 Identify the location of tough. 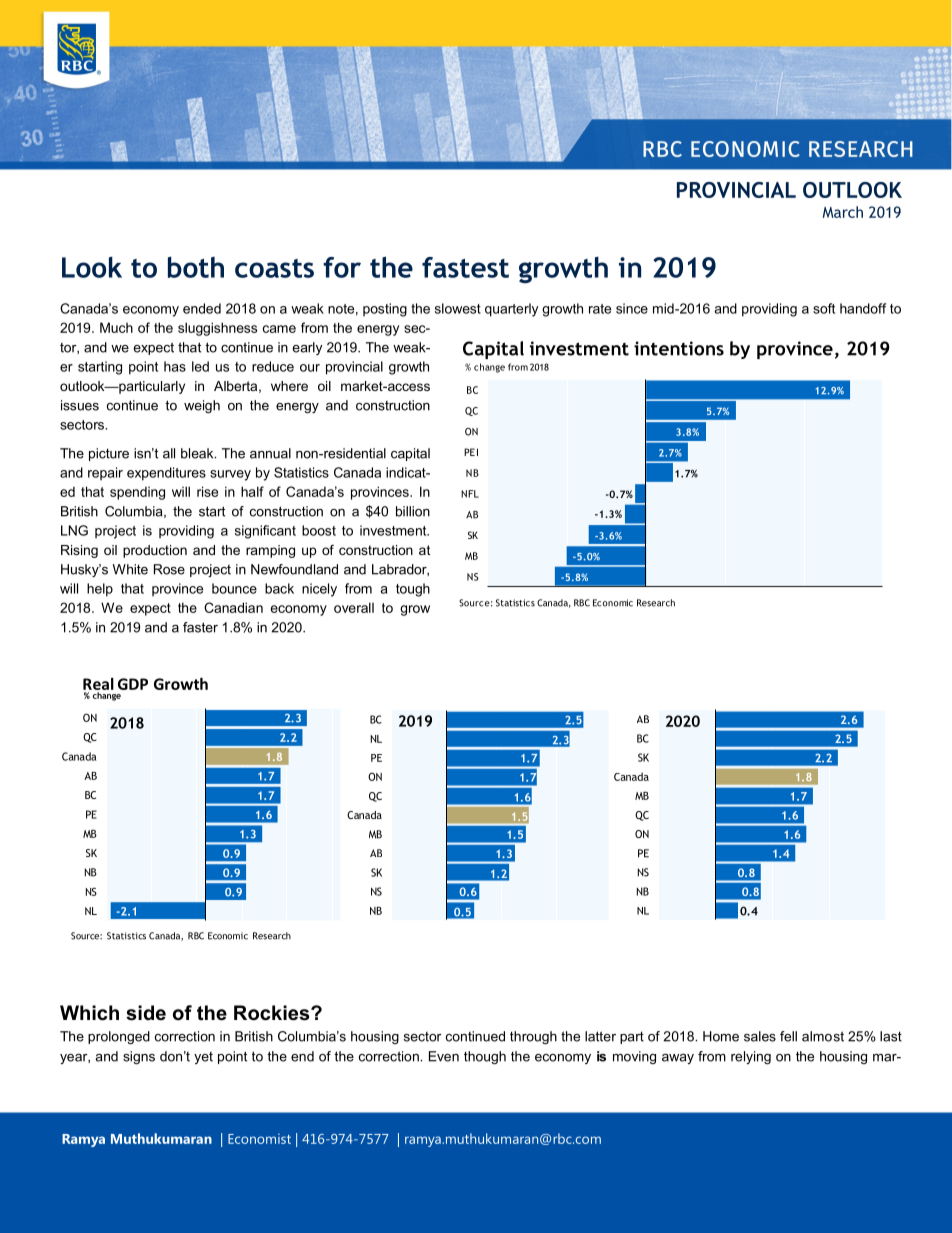
(413, 590).
